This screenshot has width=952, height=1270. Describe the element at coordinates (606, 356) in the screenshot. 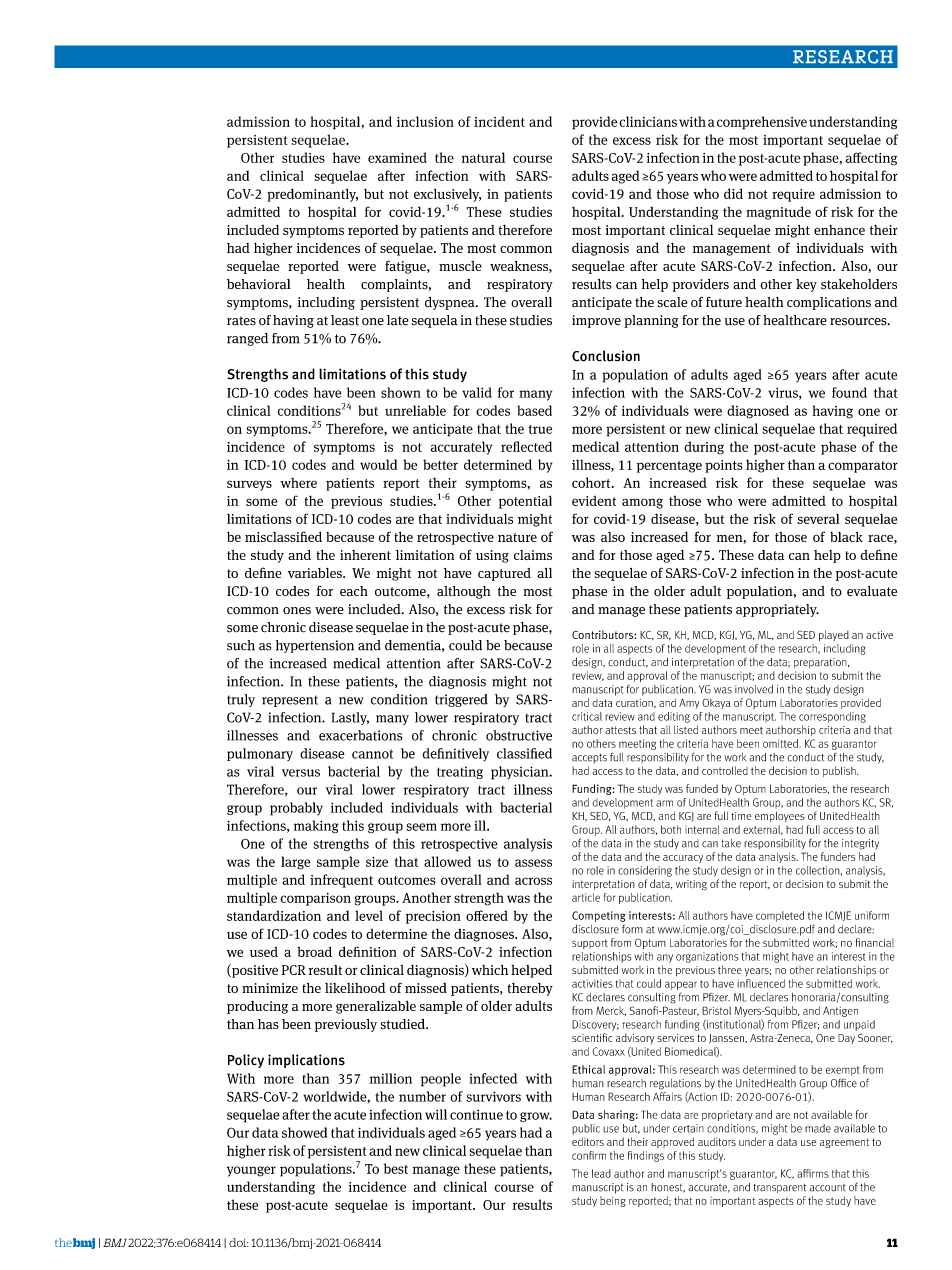

I see `Conclusion` at that location.
